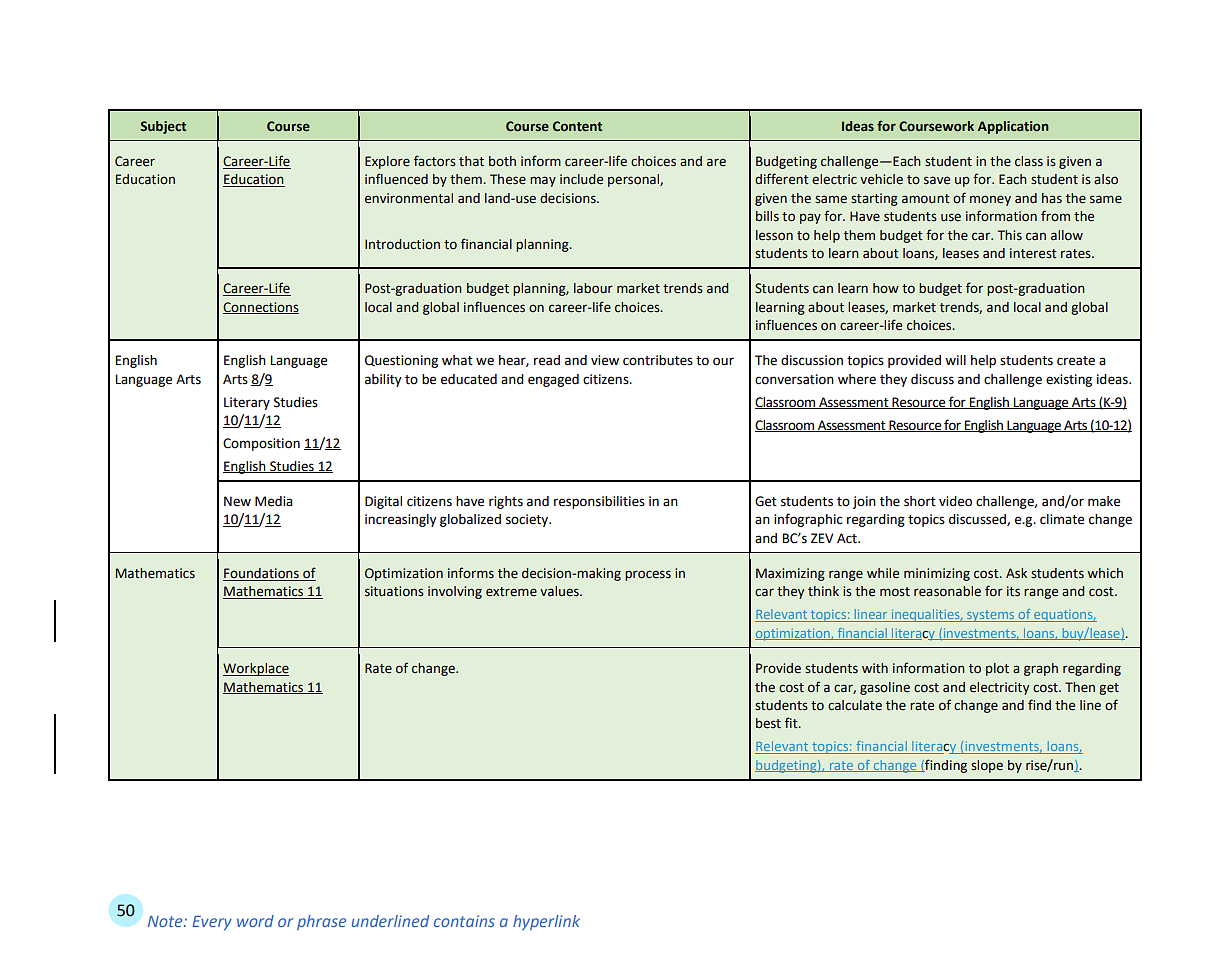  I want to click on word, so click(255, 921).
